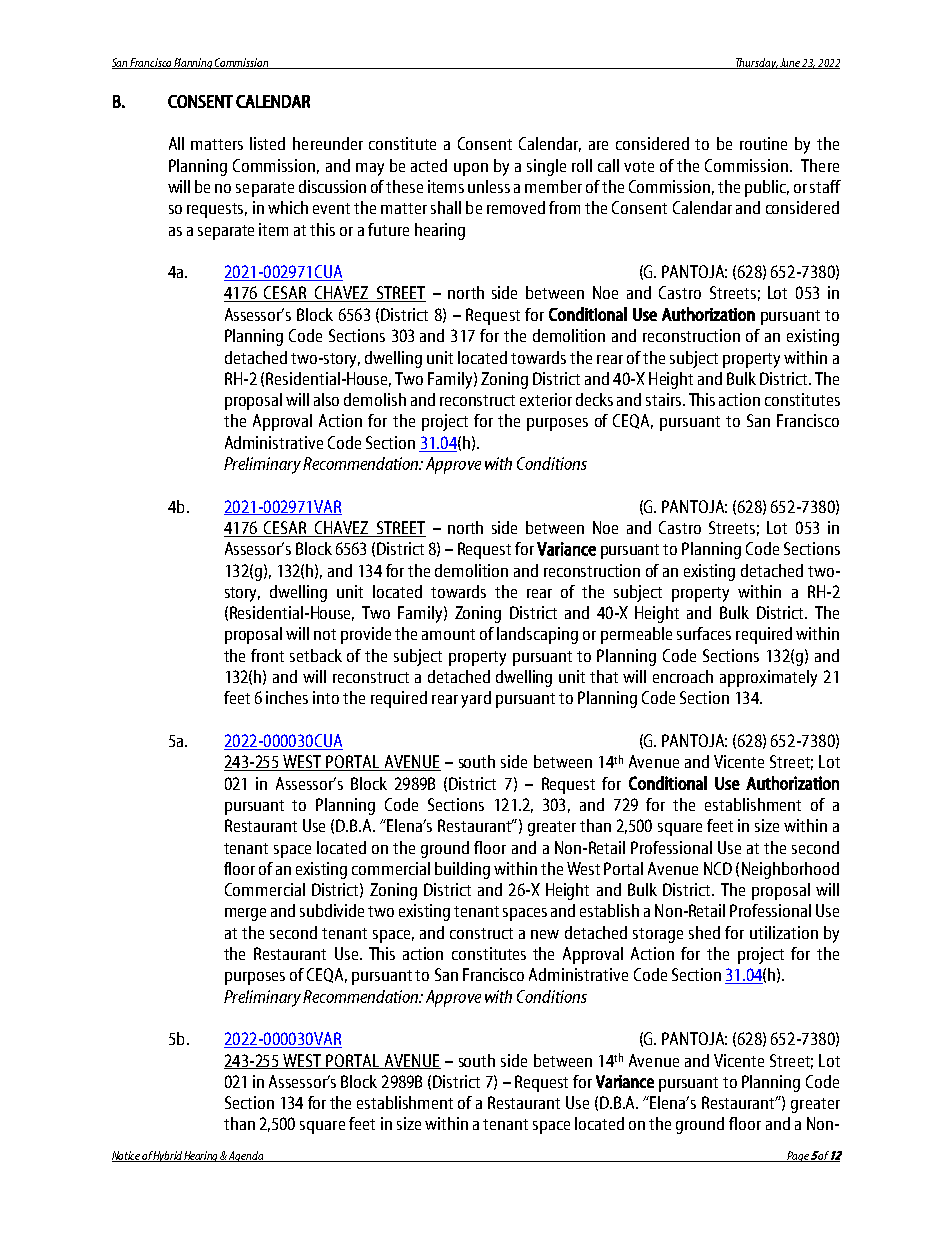 Image resolution: width=952 pixels, height=1233 pixels. I want to click on inches, so click(287, 697).
